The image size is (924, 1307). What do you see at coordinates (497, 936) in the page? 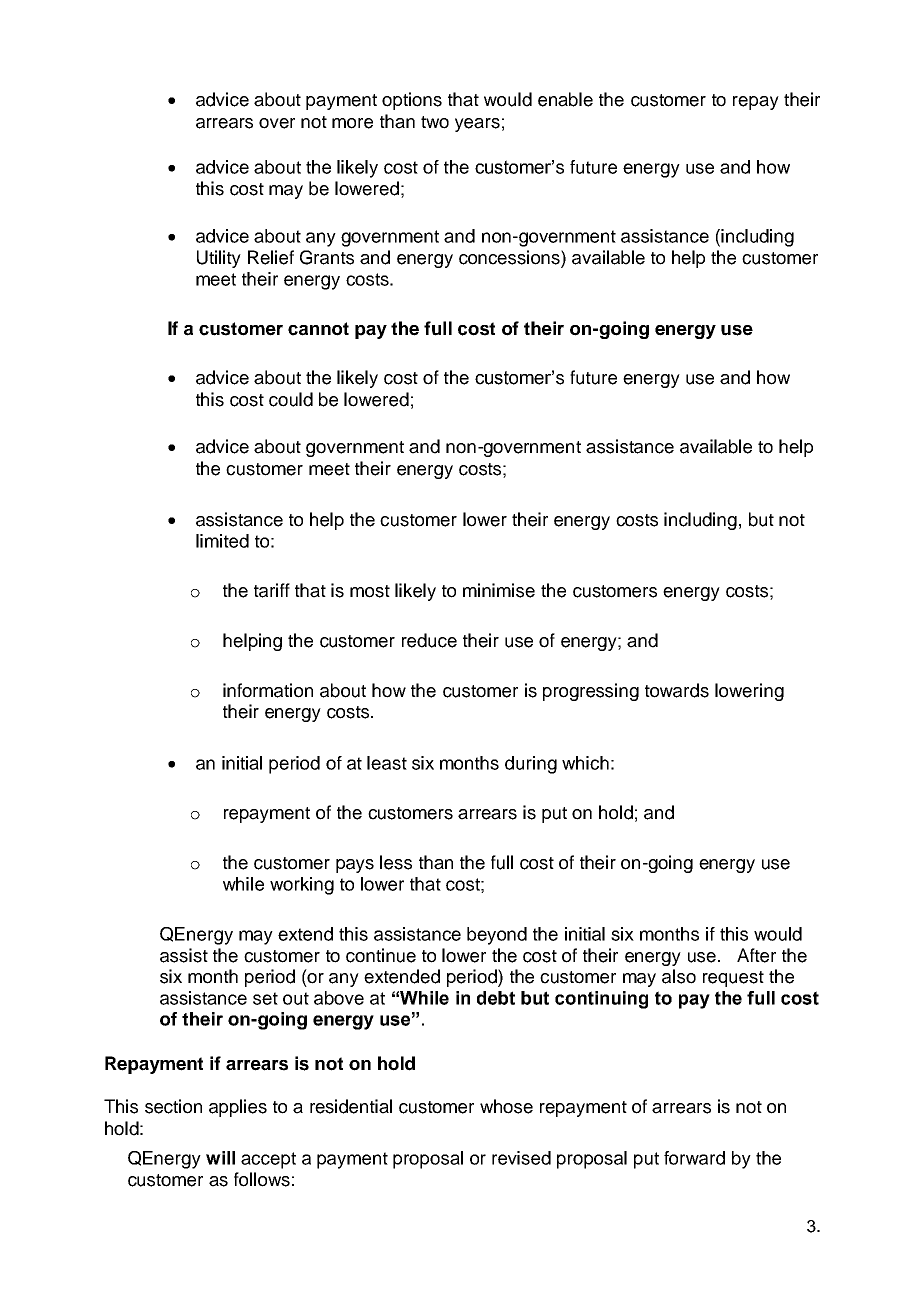
I see `beyond` at bounding box center [497, 936].
